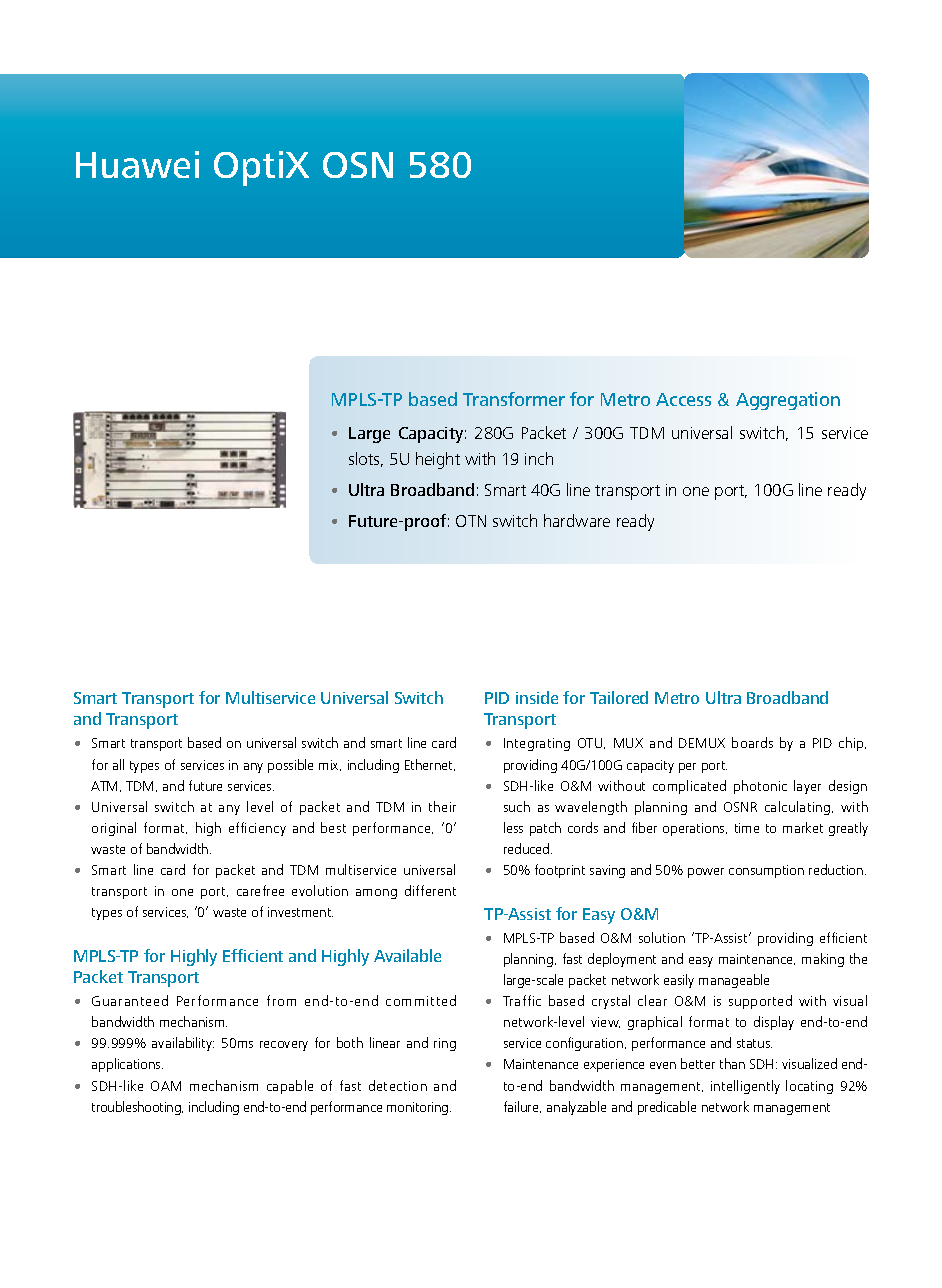  Describe the element at coordinates (166, 1086) in the document. I see `OAM` at that location.
